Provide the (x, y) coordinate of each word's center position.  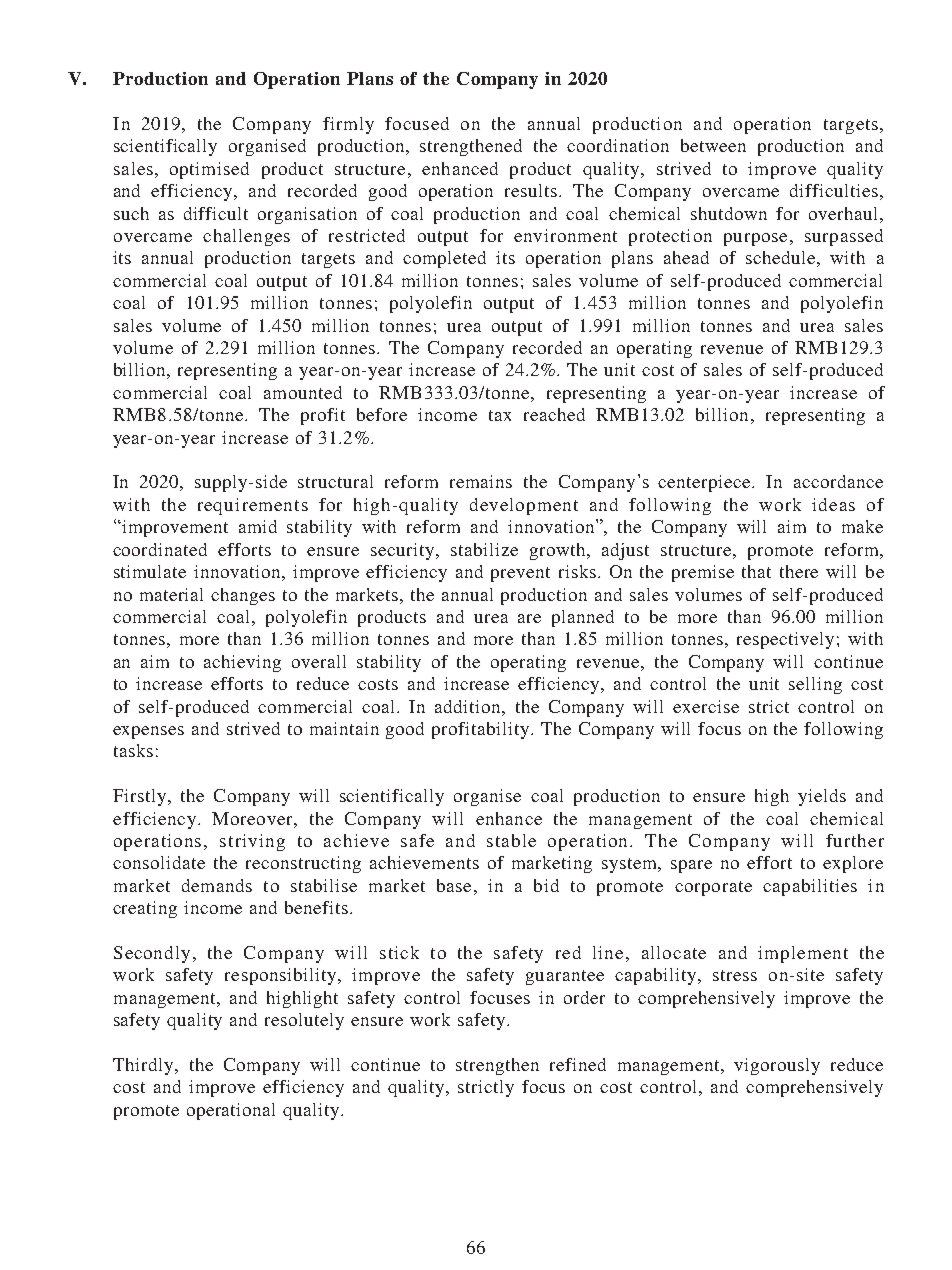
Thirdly (144, 1066)
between (713, 145)
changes (243, 596)
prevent (520, 574)
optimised (209, 170)
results (532, 190)
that (756, 571)
